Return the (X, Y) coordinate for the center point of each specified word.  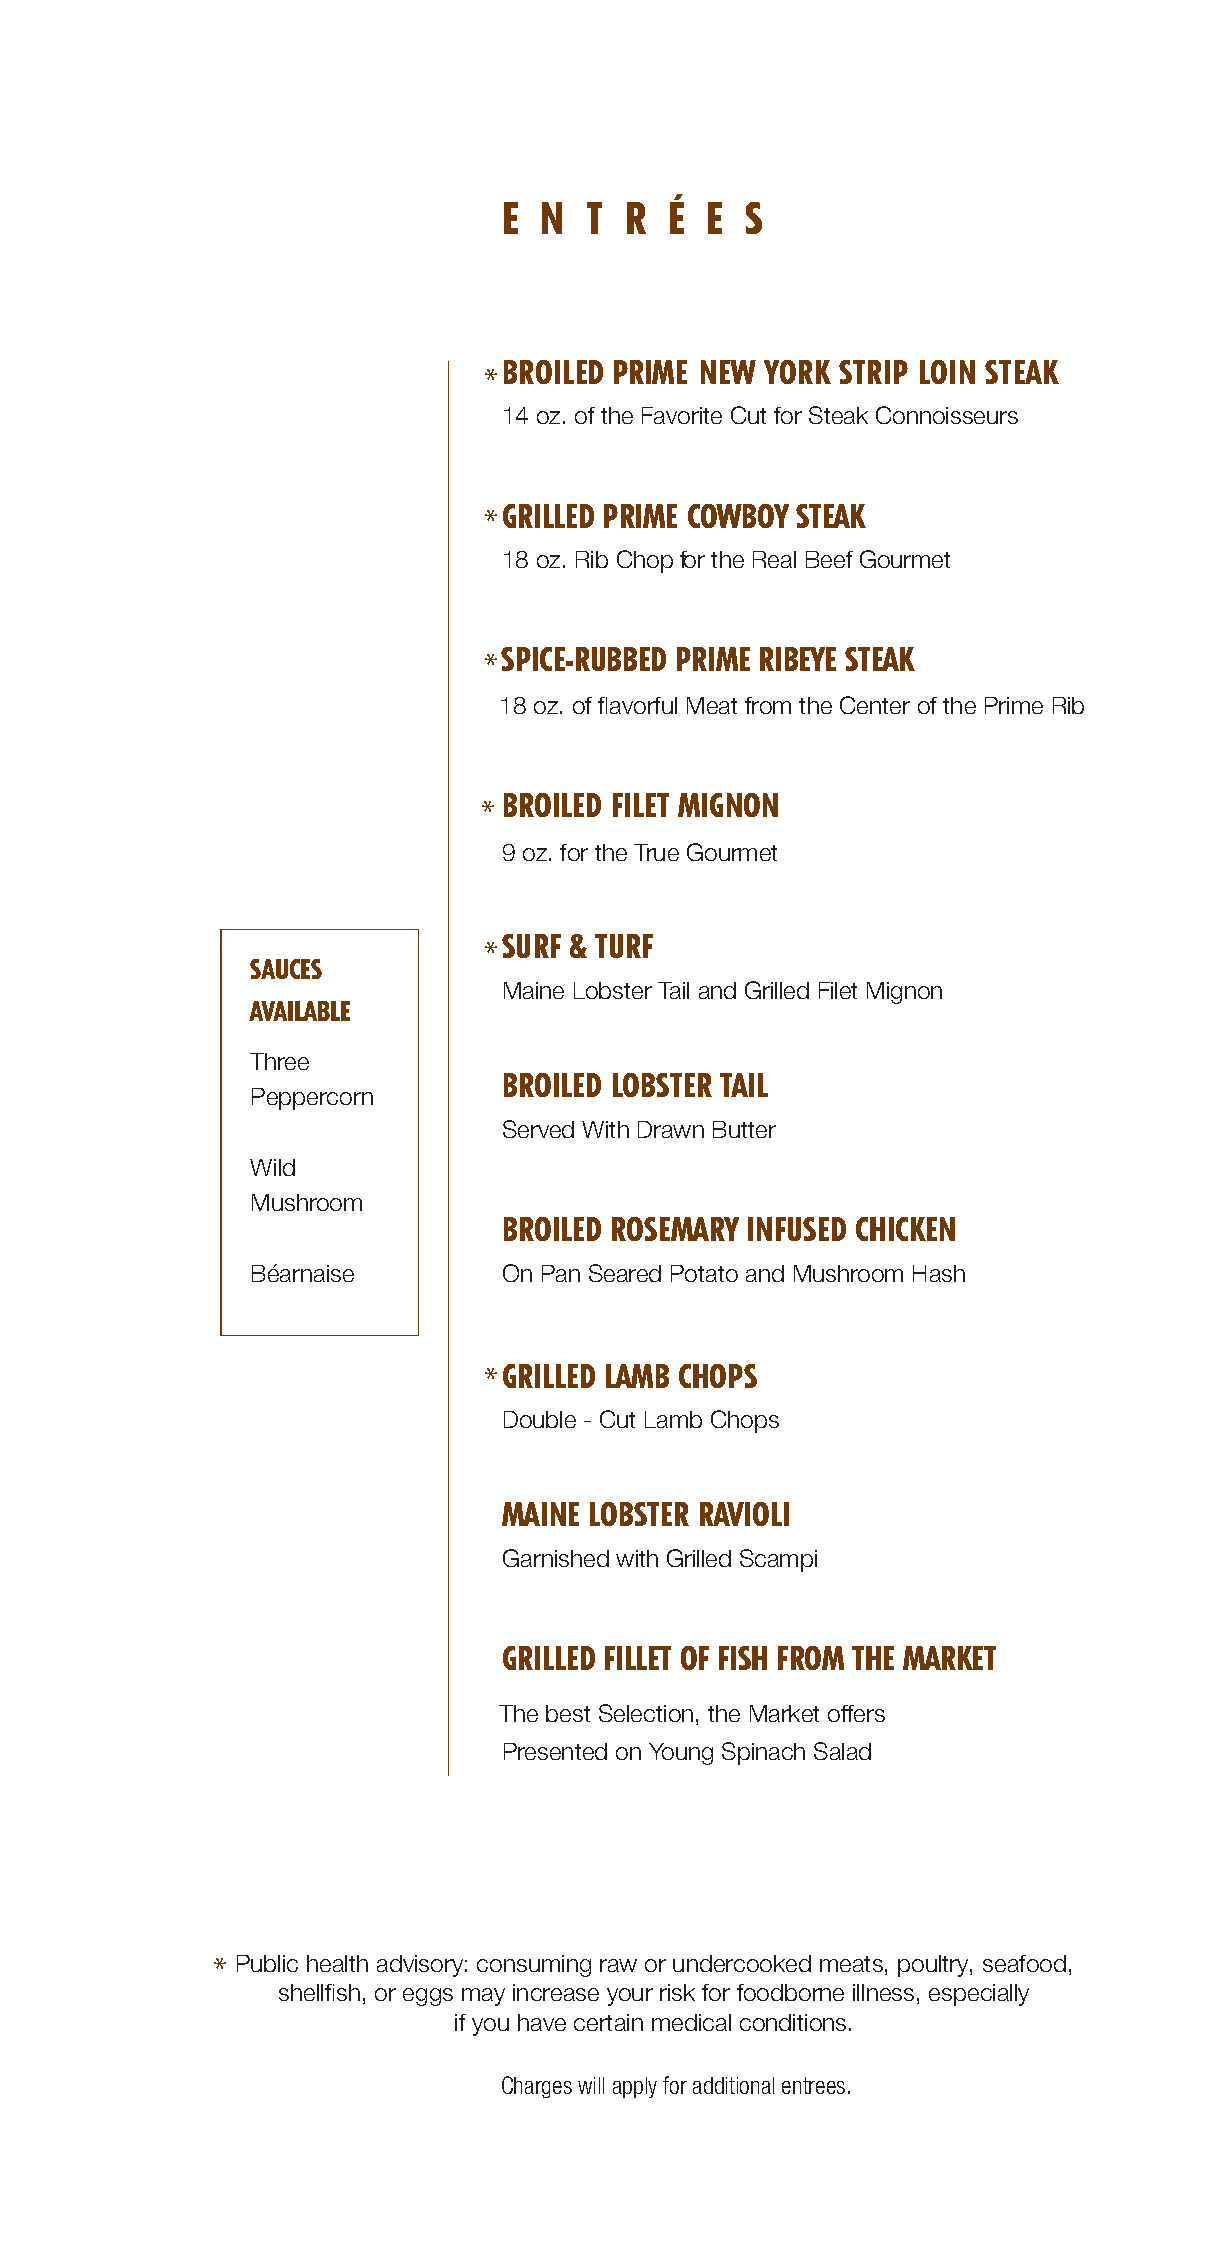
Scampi (778, 1560)
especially (979, 1995)
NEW (728, 372)
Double (540, 1419)
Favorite (682, 415)
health (337, 1963)
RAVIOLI (744, 1514)
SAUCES (286, 969)
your (630, 1997)
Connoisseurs (947, 415)
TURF (624, 946)
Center (875, 705)
